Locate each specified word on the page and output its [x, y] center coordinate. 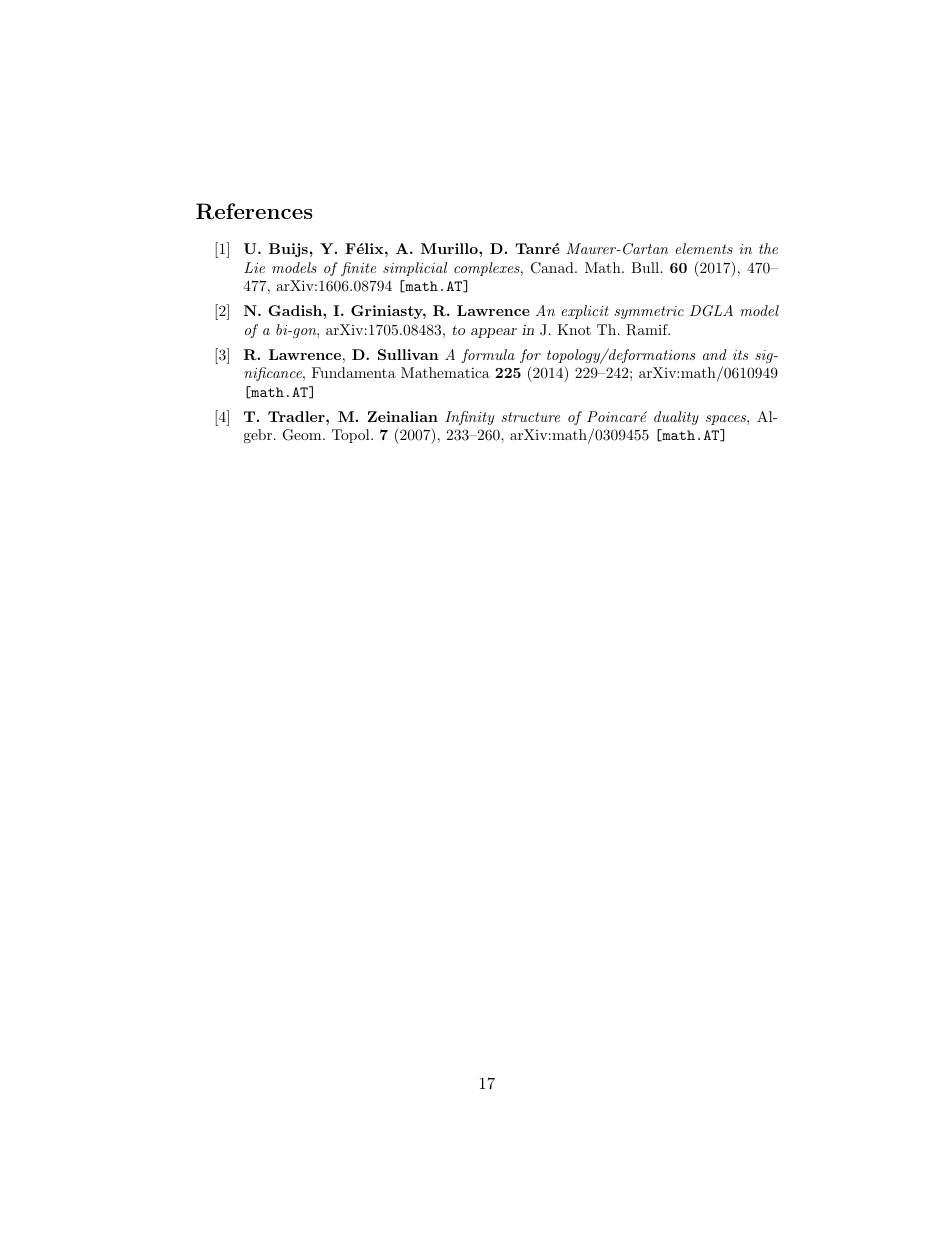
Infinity [469, 418]
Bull [646, 267]
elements [704, 248]
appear [494, 333]
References [254, 211]
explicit [585, 312]
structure [530, 417]
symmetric [649, 312]
